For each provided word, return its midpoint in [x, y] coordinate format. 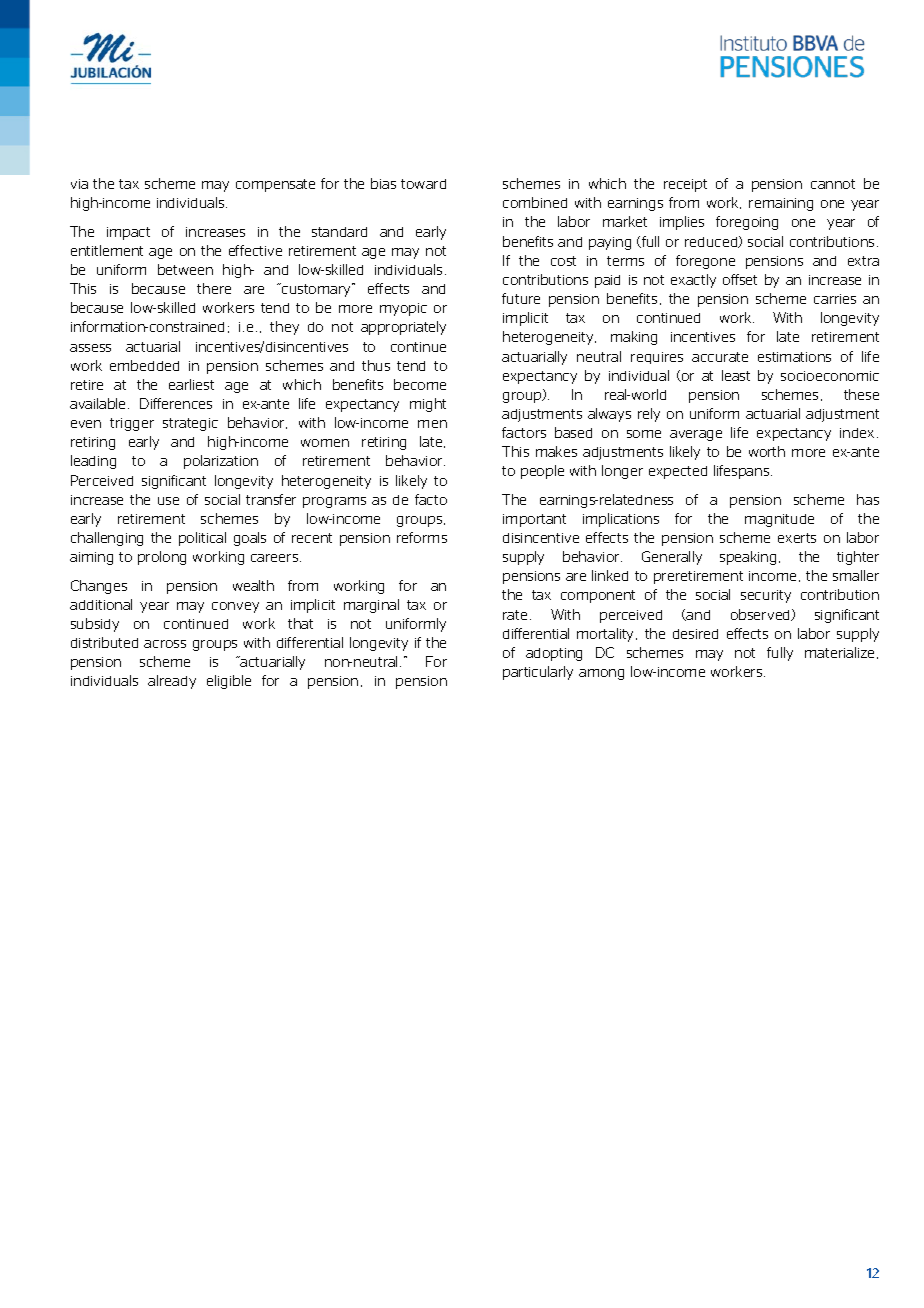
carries [835, 299]
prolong [162, 558]
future [521, 298]
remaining [781, 204]
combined [535, 202]
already [172, 682]
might [428, 405]
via [79, 184]
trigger [132, 424]
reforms [422, 537]
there [214, 288]
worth [767, 451]
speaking [748, 558]
